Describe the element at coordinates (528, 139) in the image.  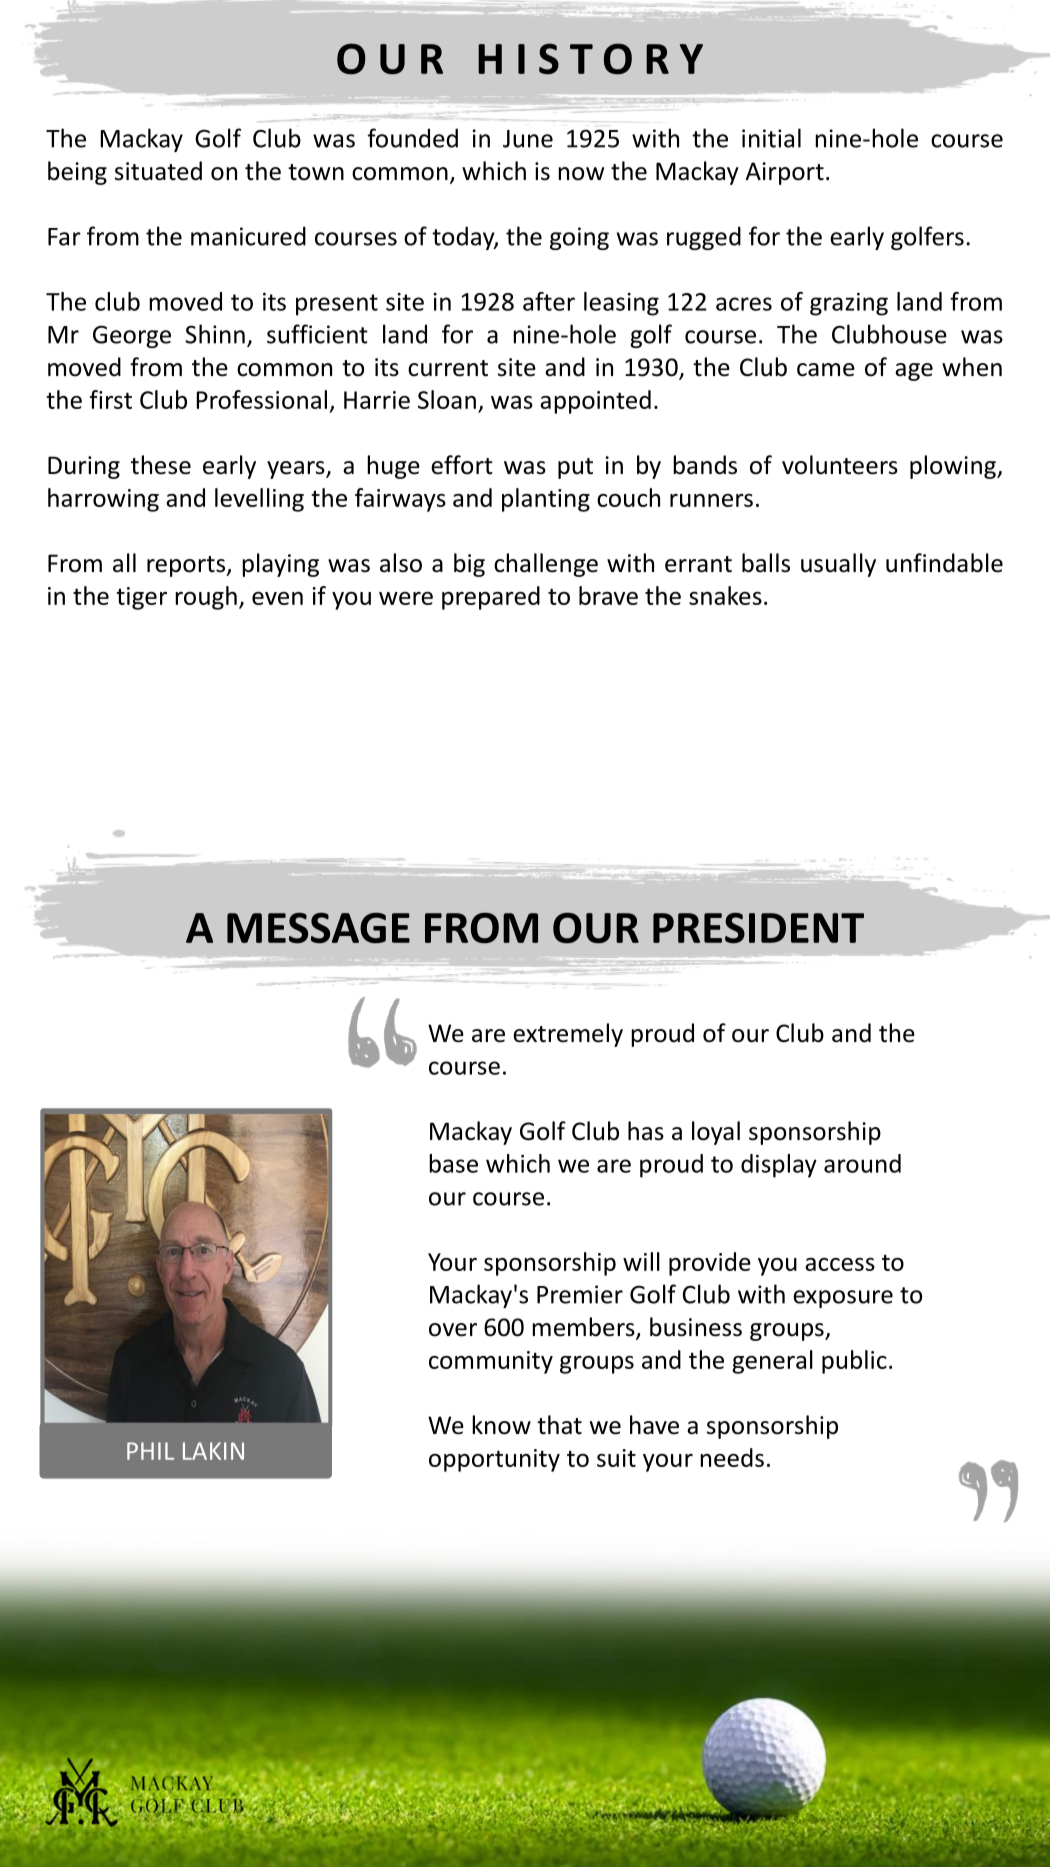
I see `June` at that location.
